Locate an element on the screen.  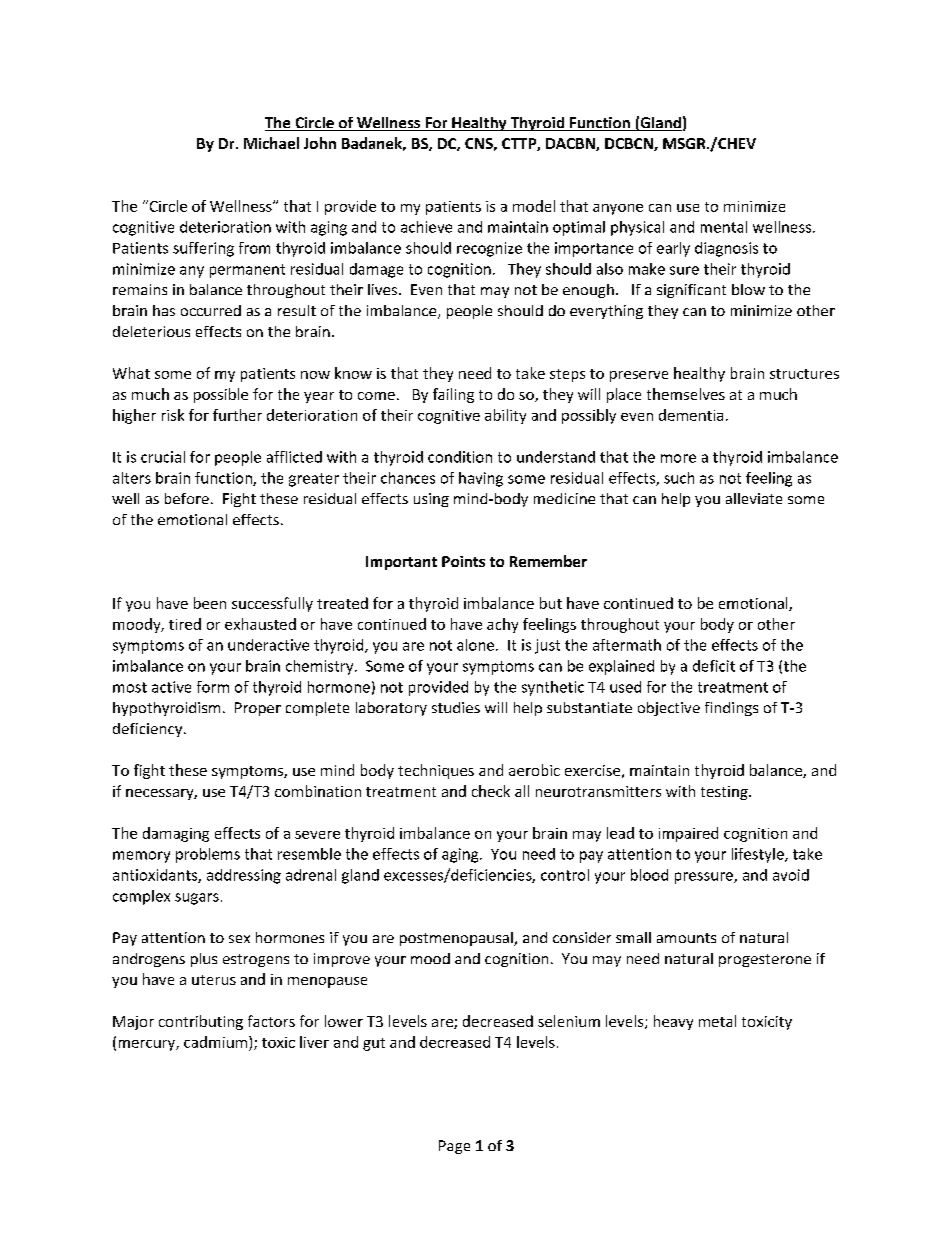
alone is located at coordinates (475, 645).
